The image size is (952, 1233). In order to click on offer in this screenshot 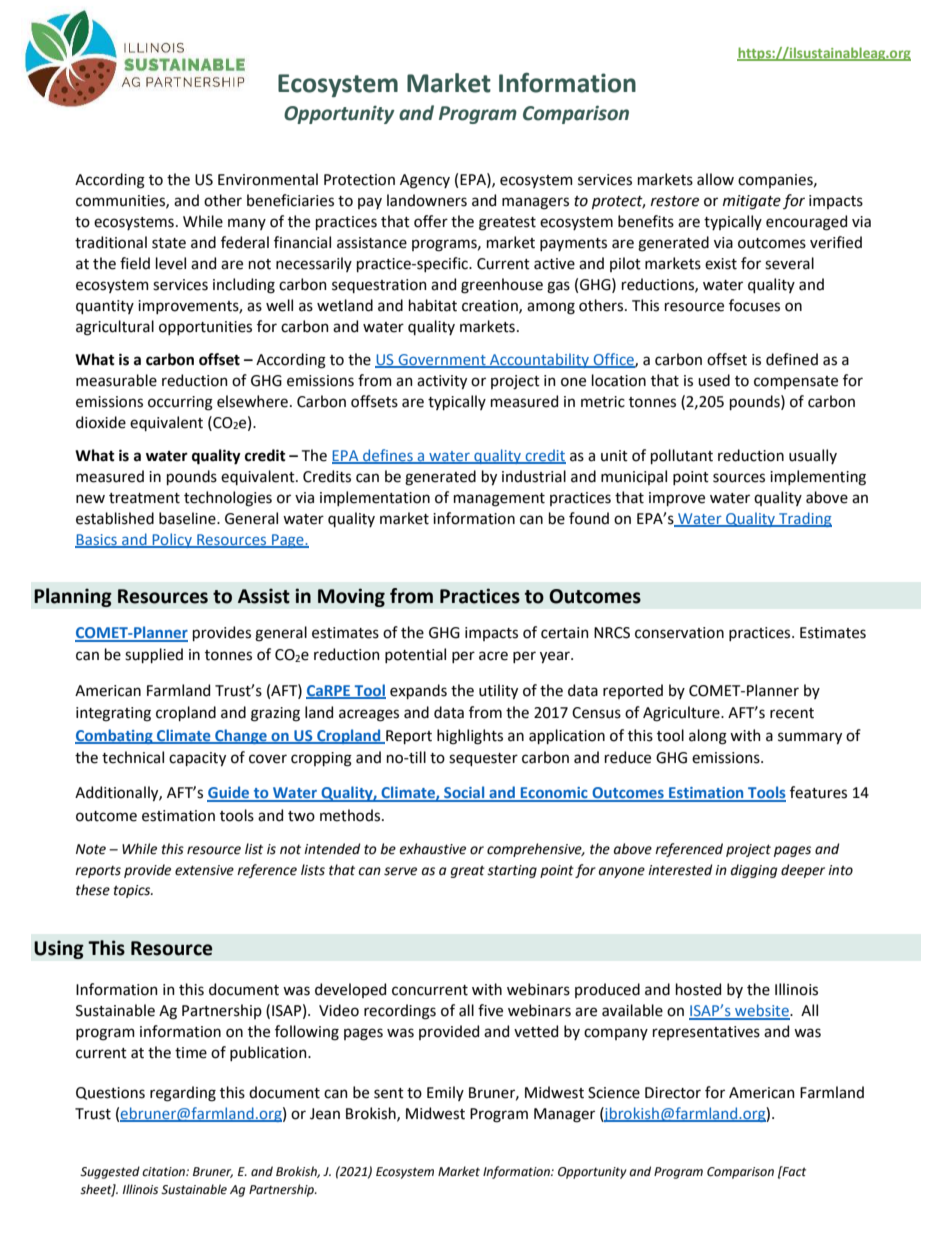, I will do `click(431, 221)`.
